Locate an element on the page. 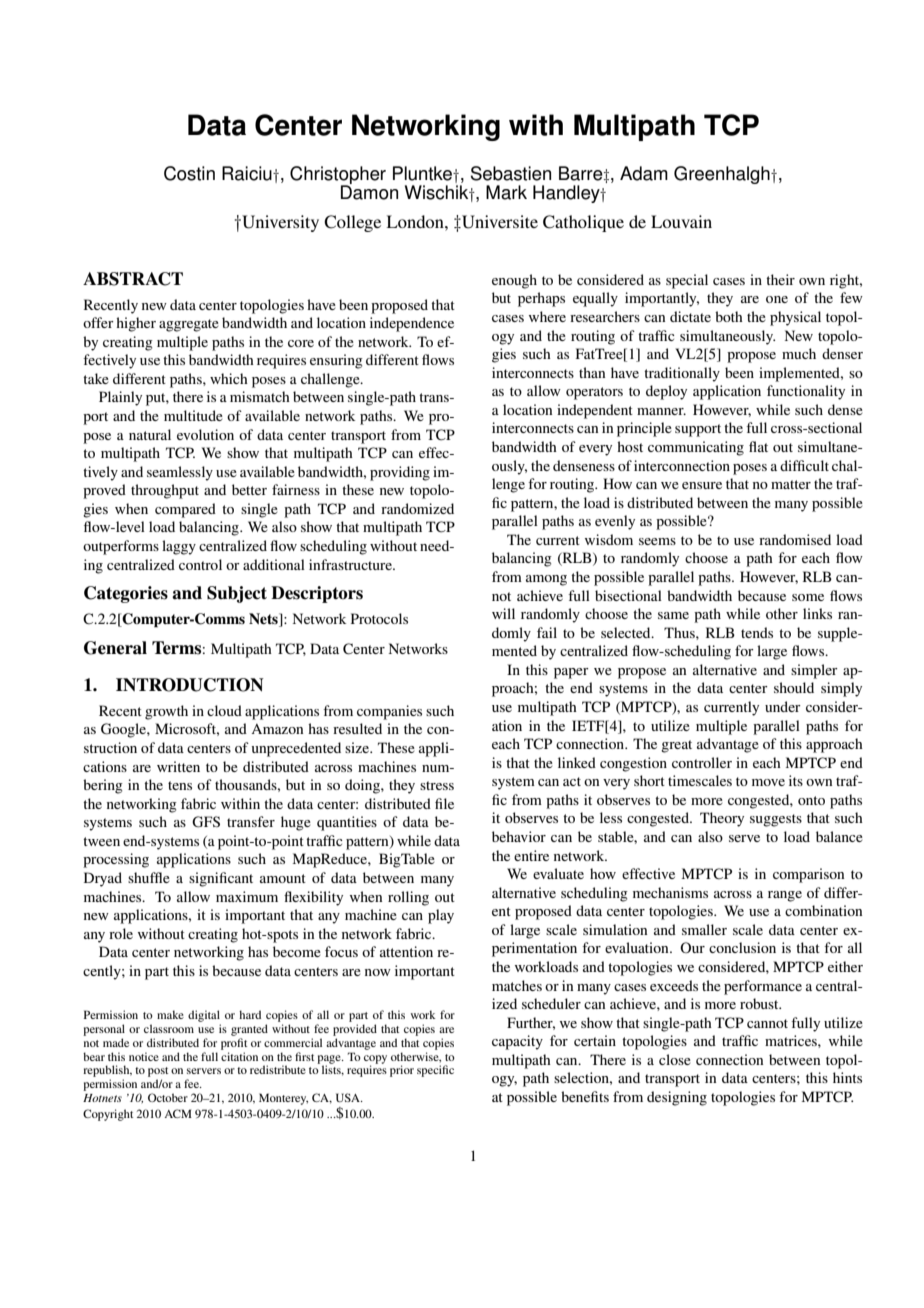 This image has height=1308, width=924. University is located at coordinates (279, 223).
